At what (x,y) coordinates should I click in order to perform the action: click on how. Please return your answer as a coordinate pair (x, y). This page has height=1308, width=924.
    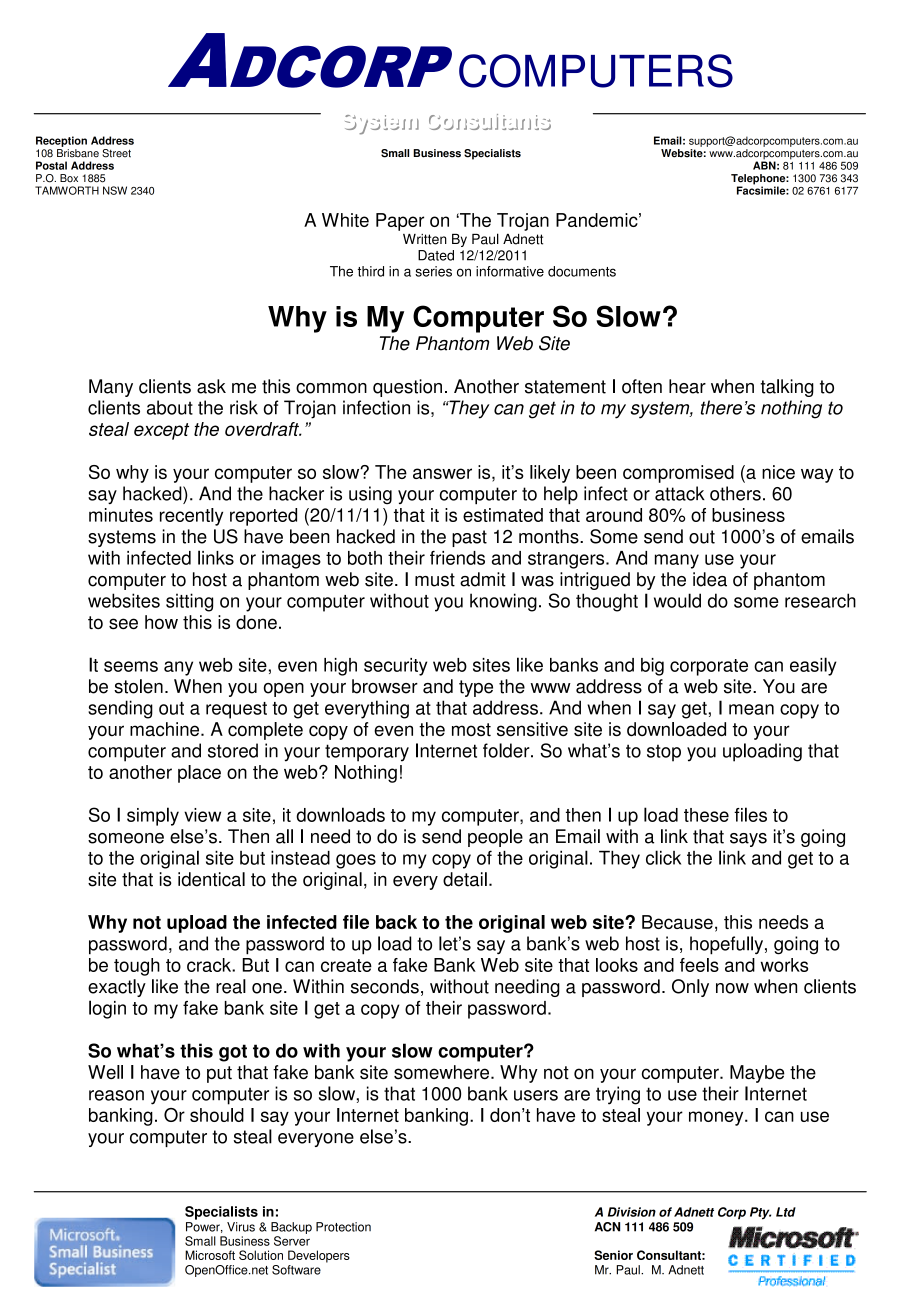
    Looking at the image, I should click on (161, 622).
